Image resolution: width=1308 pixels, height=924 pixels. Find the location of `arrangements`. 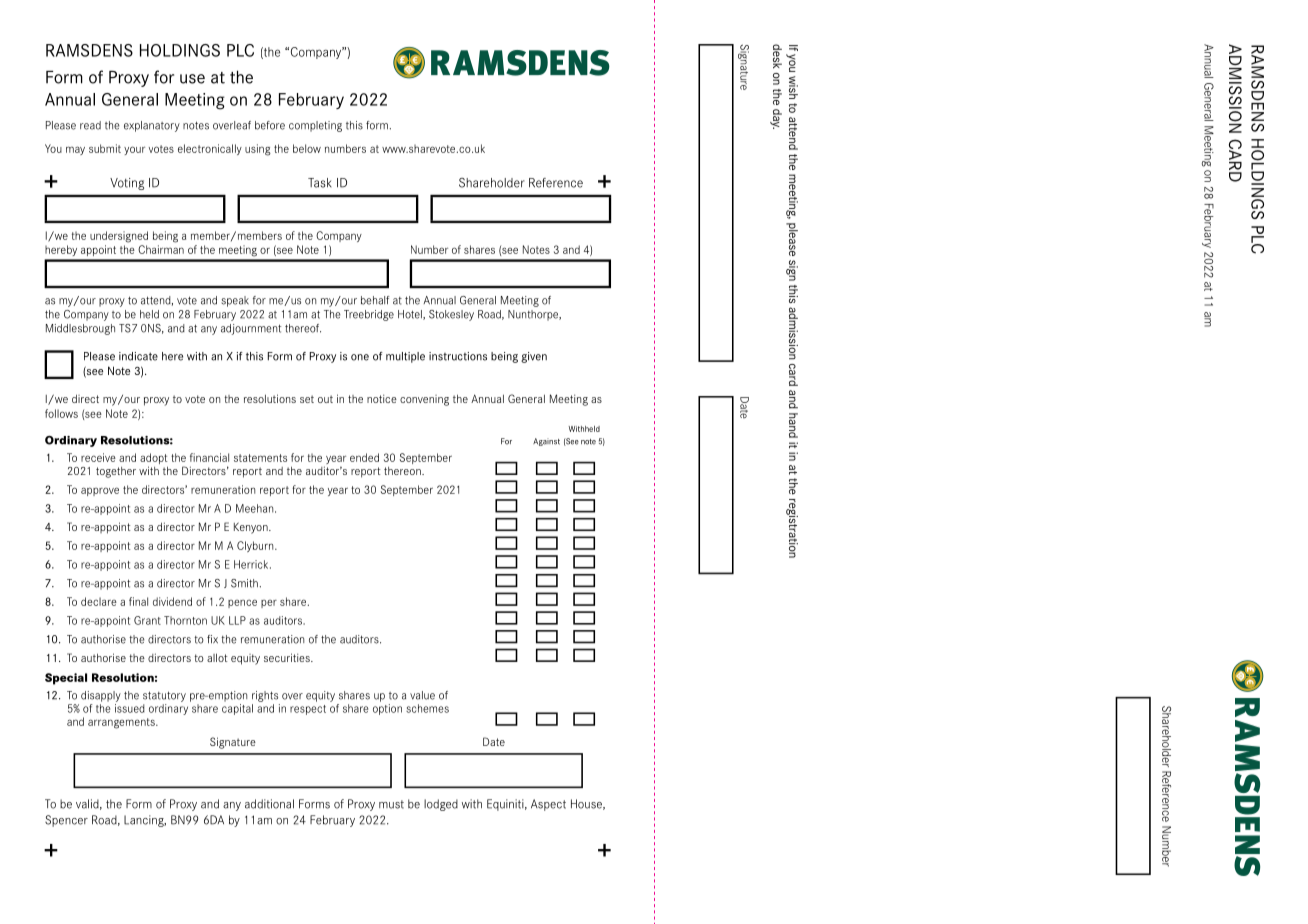

arrangements is located at coordinates (122, 723).
